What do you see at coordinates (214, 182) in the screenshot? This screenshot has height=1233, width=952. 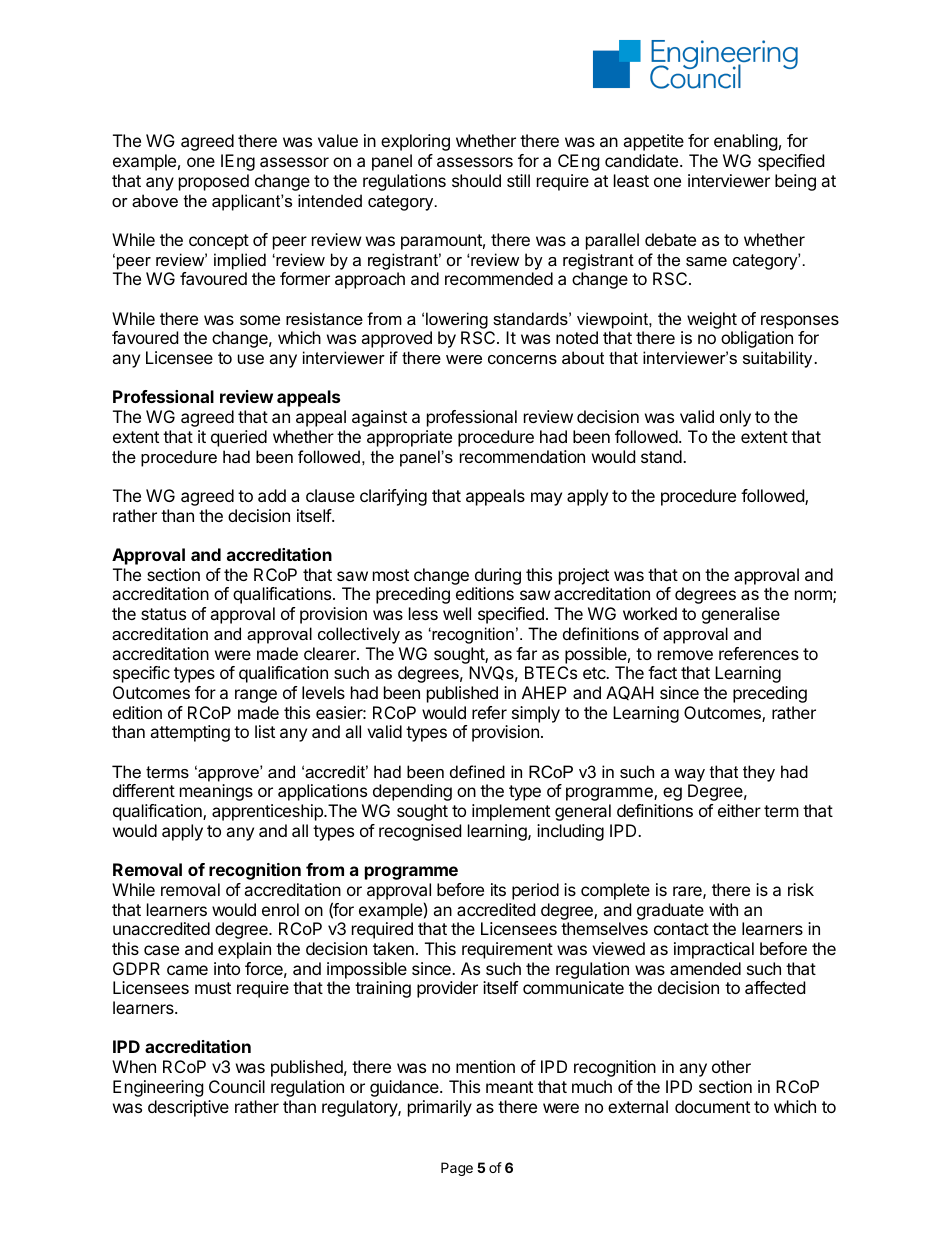 I see `proposed` at bounding box center [214, 182].
